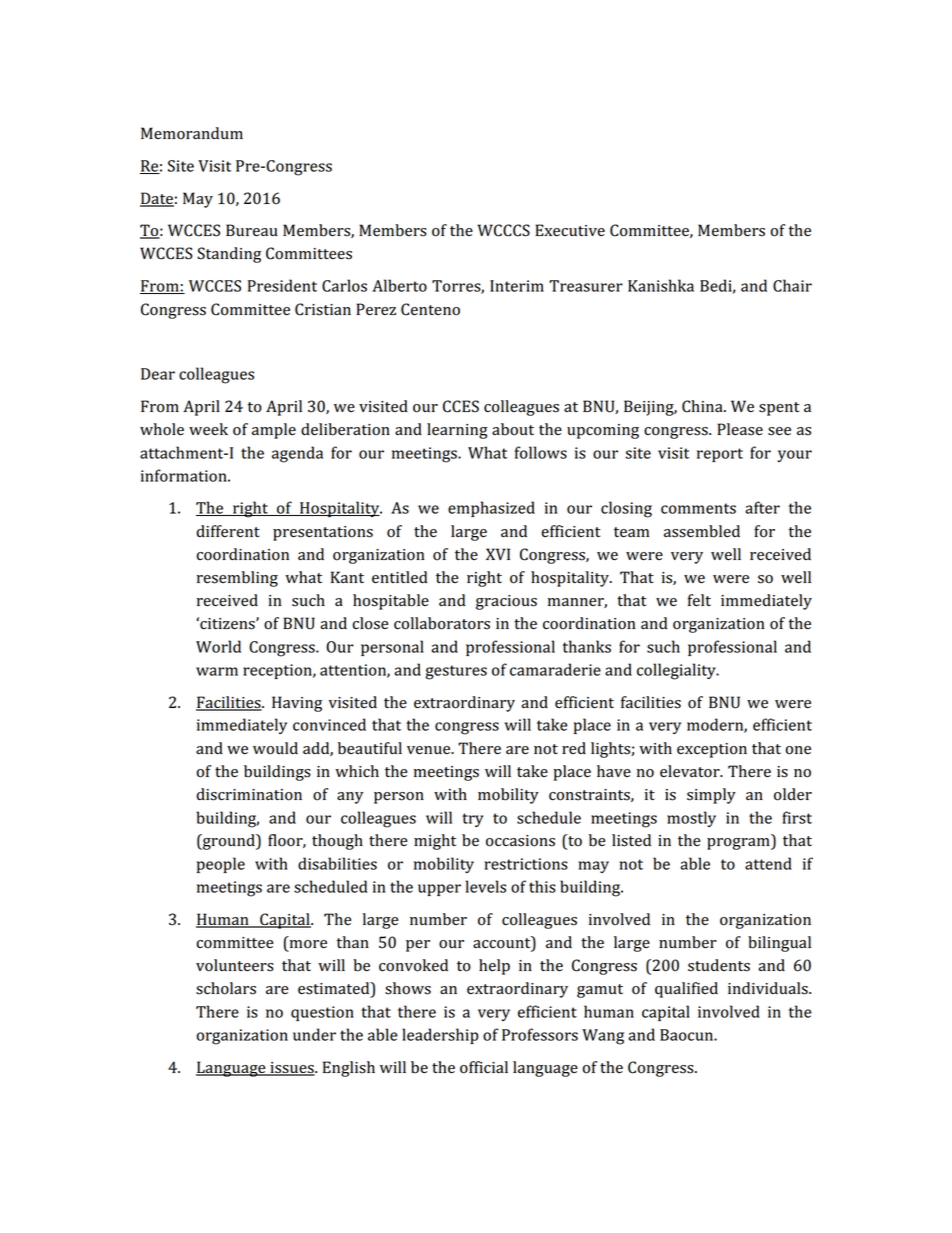 This page has height=1233, width=952. Describe the element at coordinates (484, 1067) in the page. I see `official` at that location.
